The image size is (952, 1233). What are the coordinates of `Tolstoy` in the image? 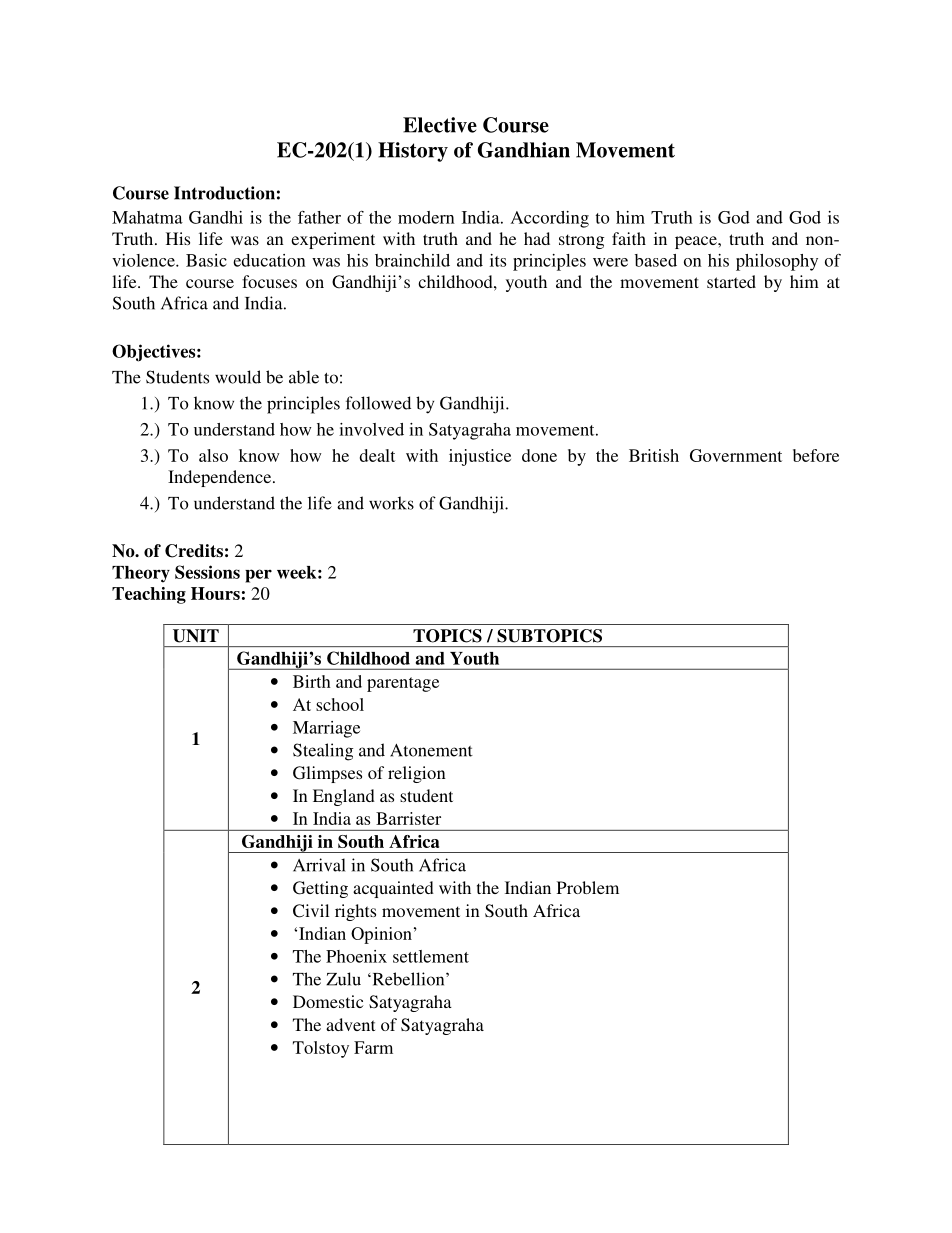 It's located at (321, 1049).
